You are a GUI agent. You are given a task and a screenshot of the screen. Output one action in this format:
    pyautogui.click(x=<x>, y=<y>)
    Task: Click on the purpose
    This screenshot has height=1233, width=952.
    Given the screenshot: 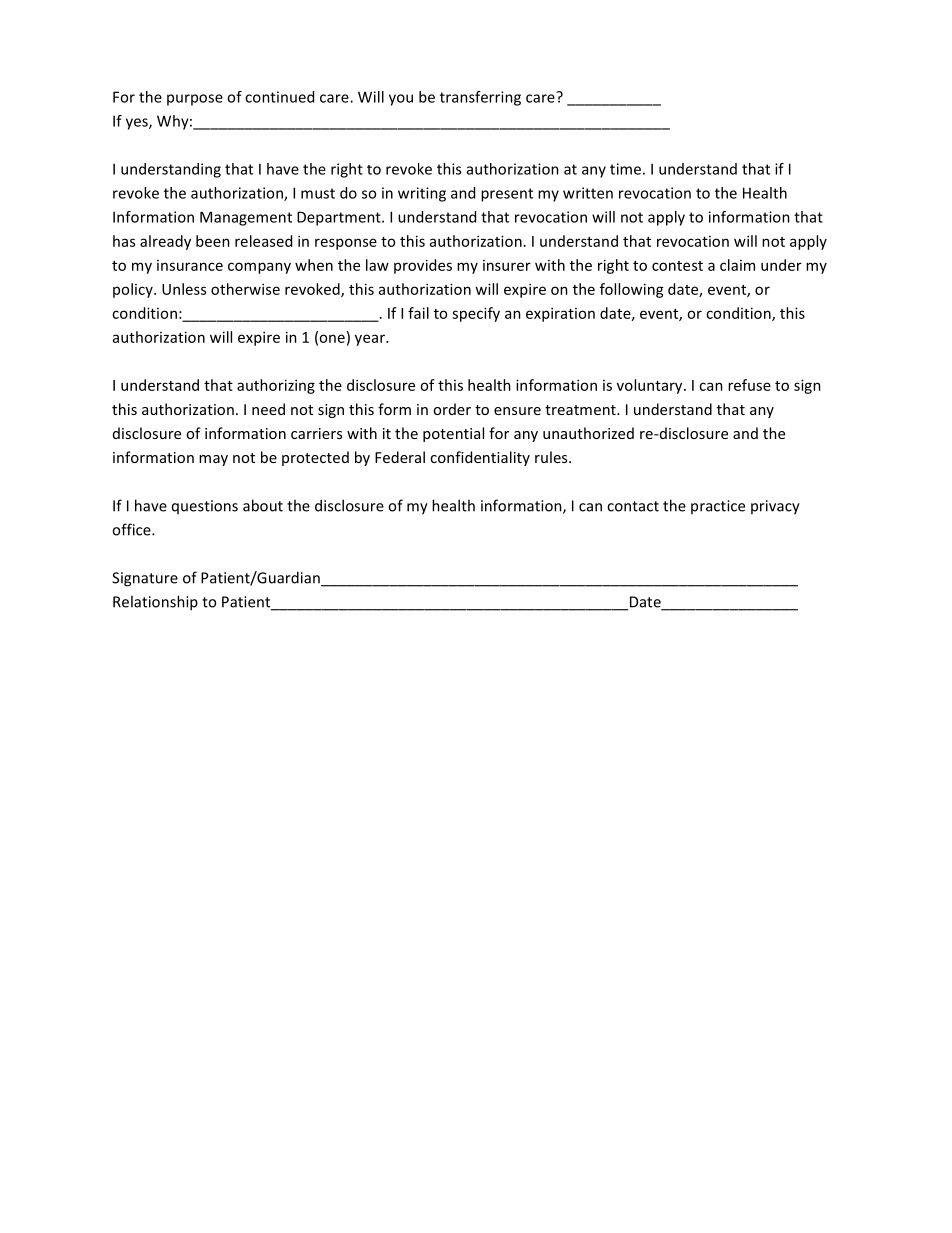 What is the action you would take?
    pyautogui.click(x=195, y=100)
